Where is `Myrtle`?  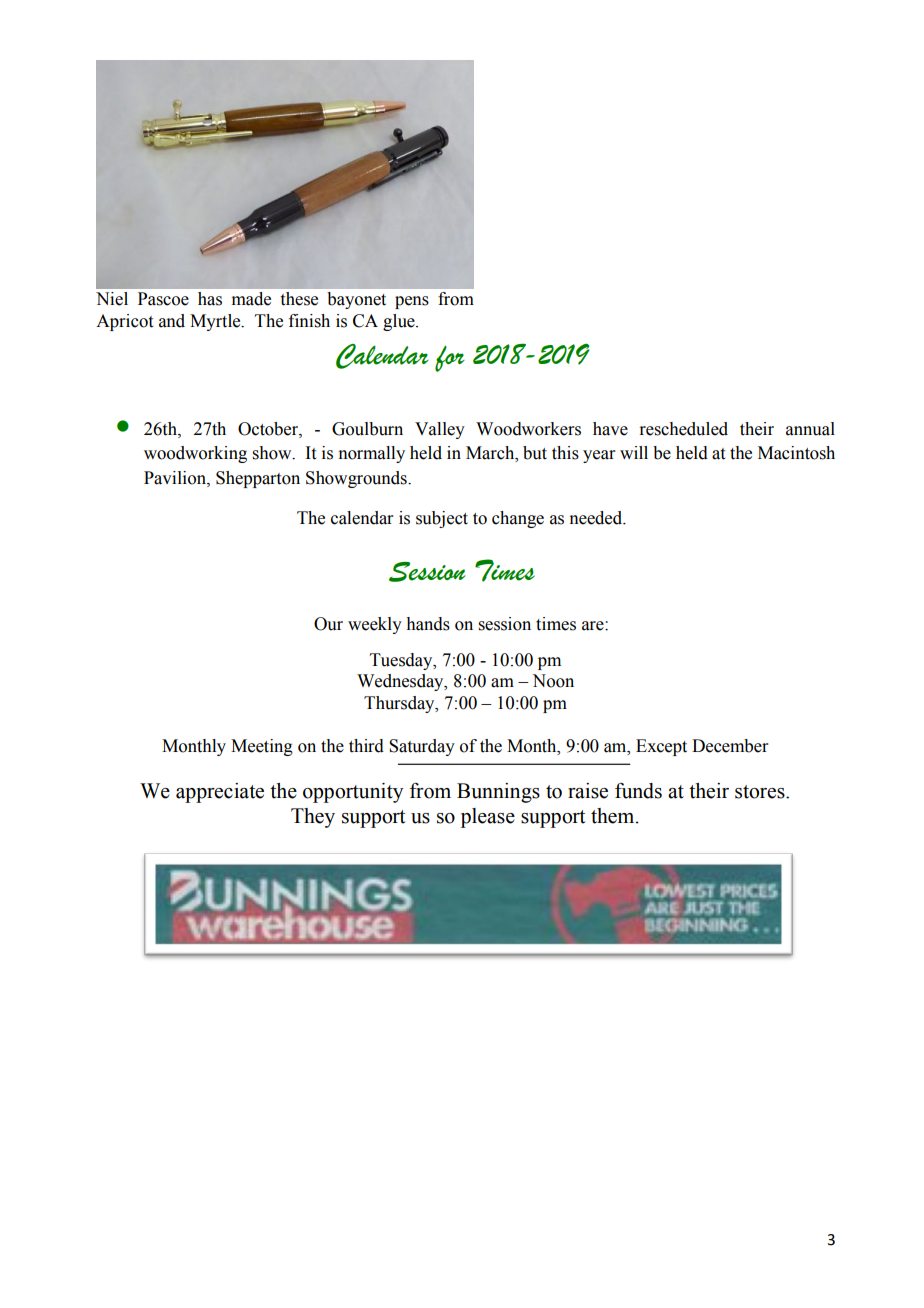 Myrtle is located at coordinates (216, 322).
